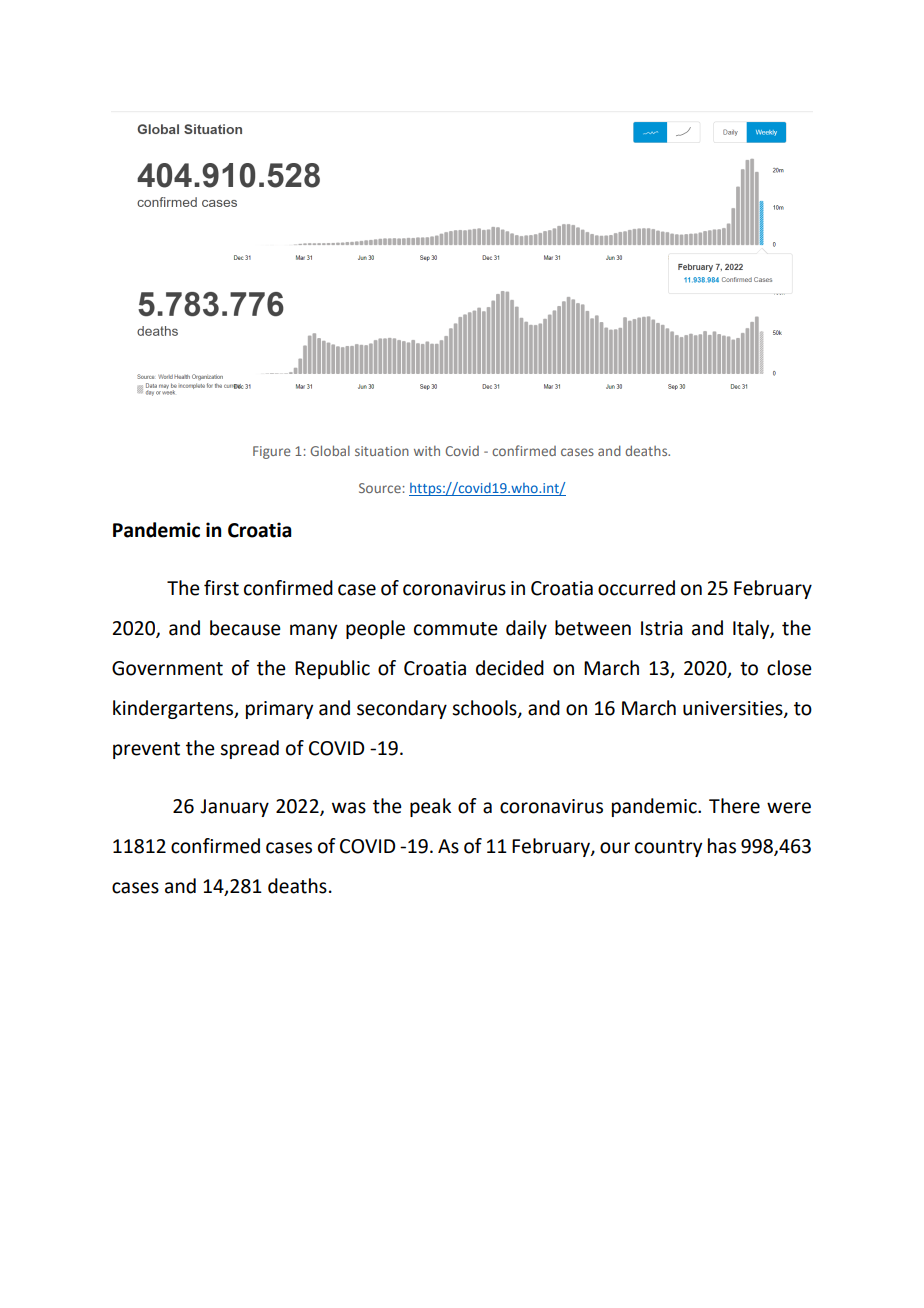  Describe the element at coordinates (734, 709) in the document. I see `universities` at that location.
